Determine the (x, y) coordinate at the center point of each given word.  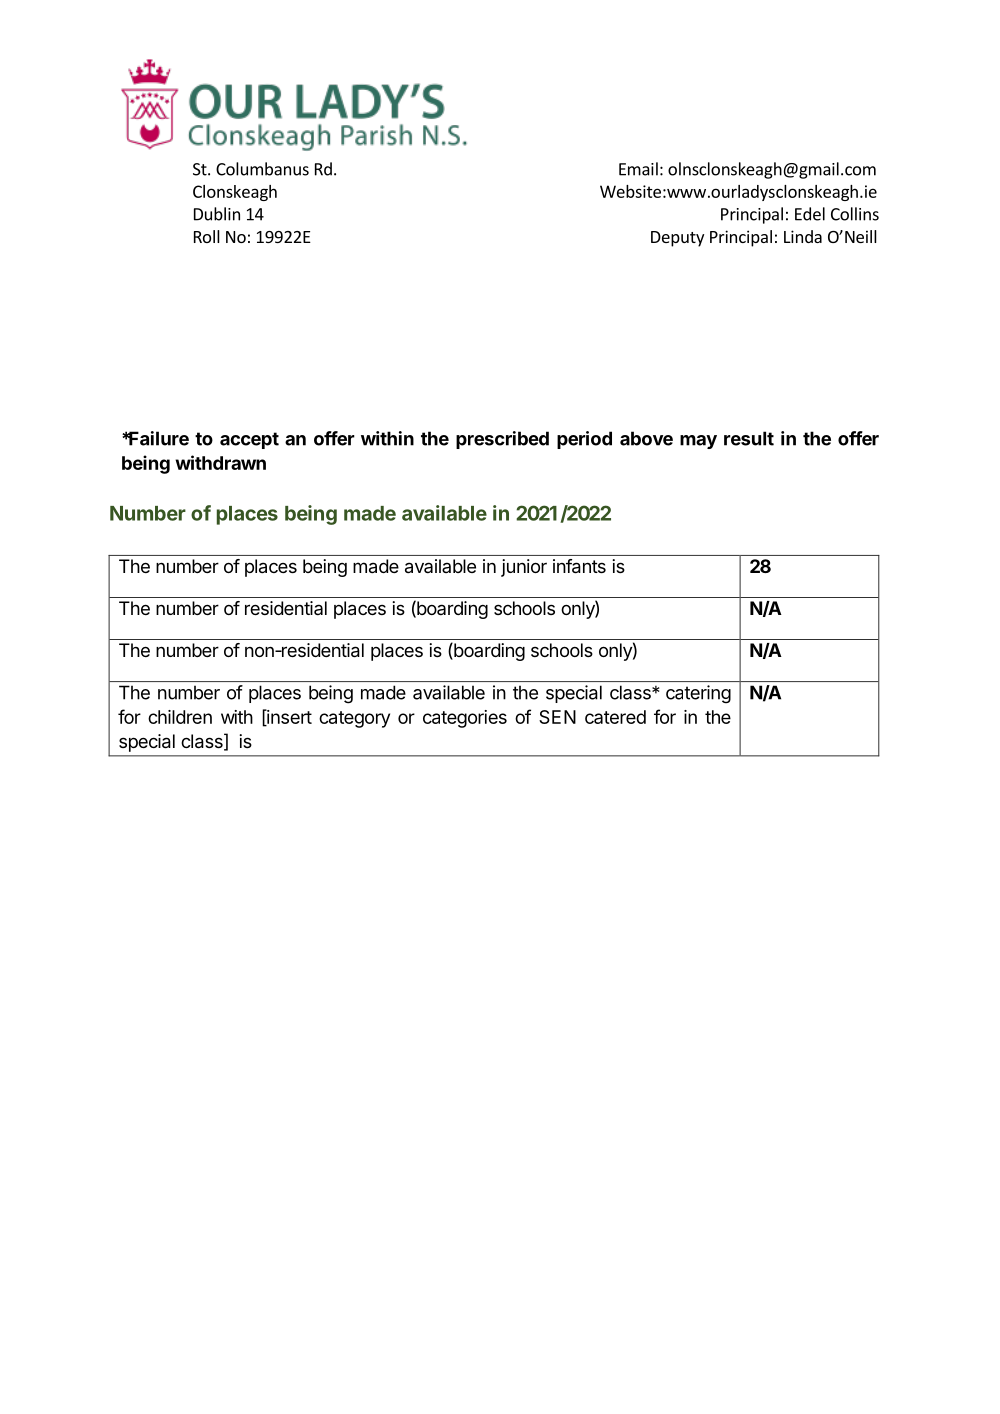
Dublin (217, 214)
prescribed (502, 440)
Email (638, 169)
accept (249, 440)
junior (524, 568)
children (180, 717)
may (698, 442)
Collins (855, 214)
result (749, 438)
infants (579, 566)
